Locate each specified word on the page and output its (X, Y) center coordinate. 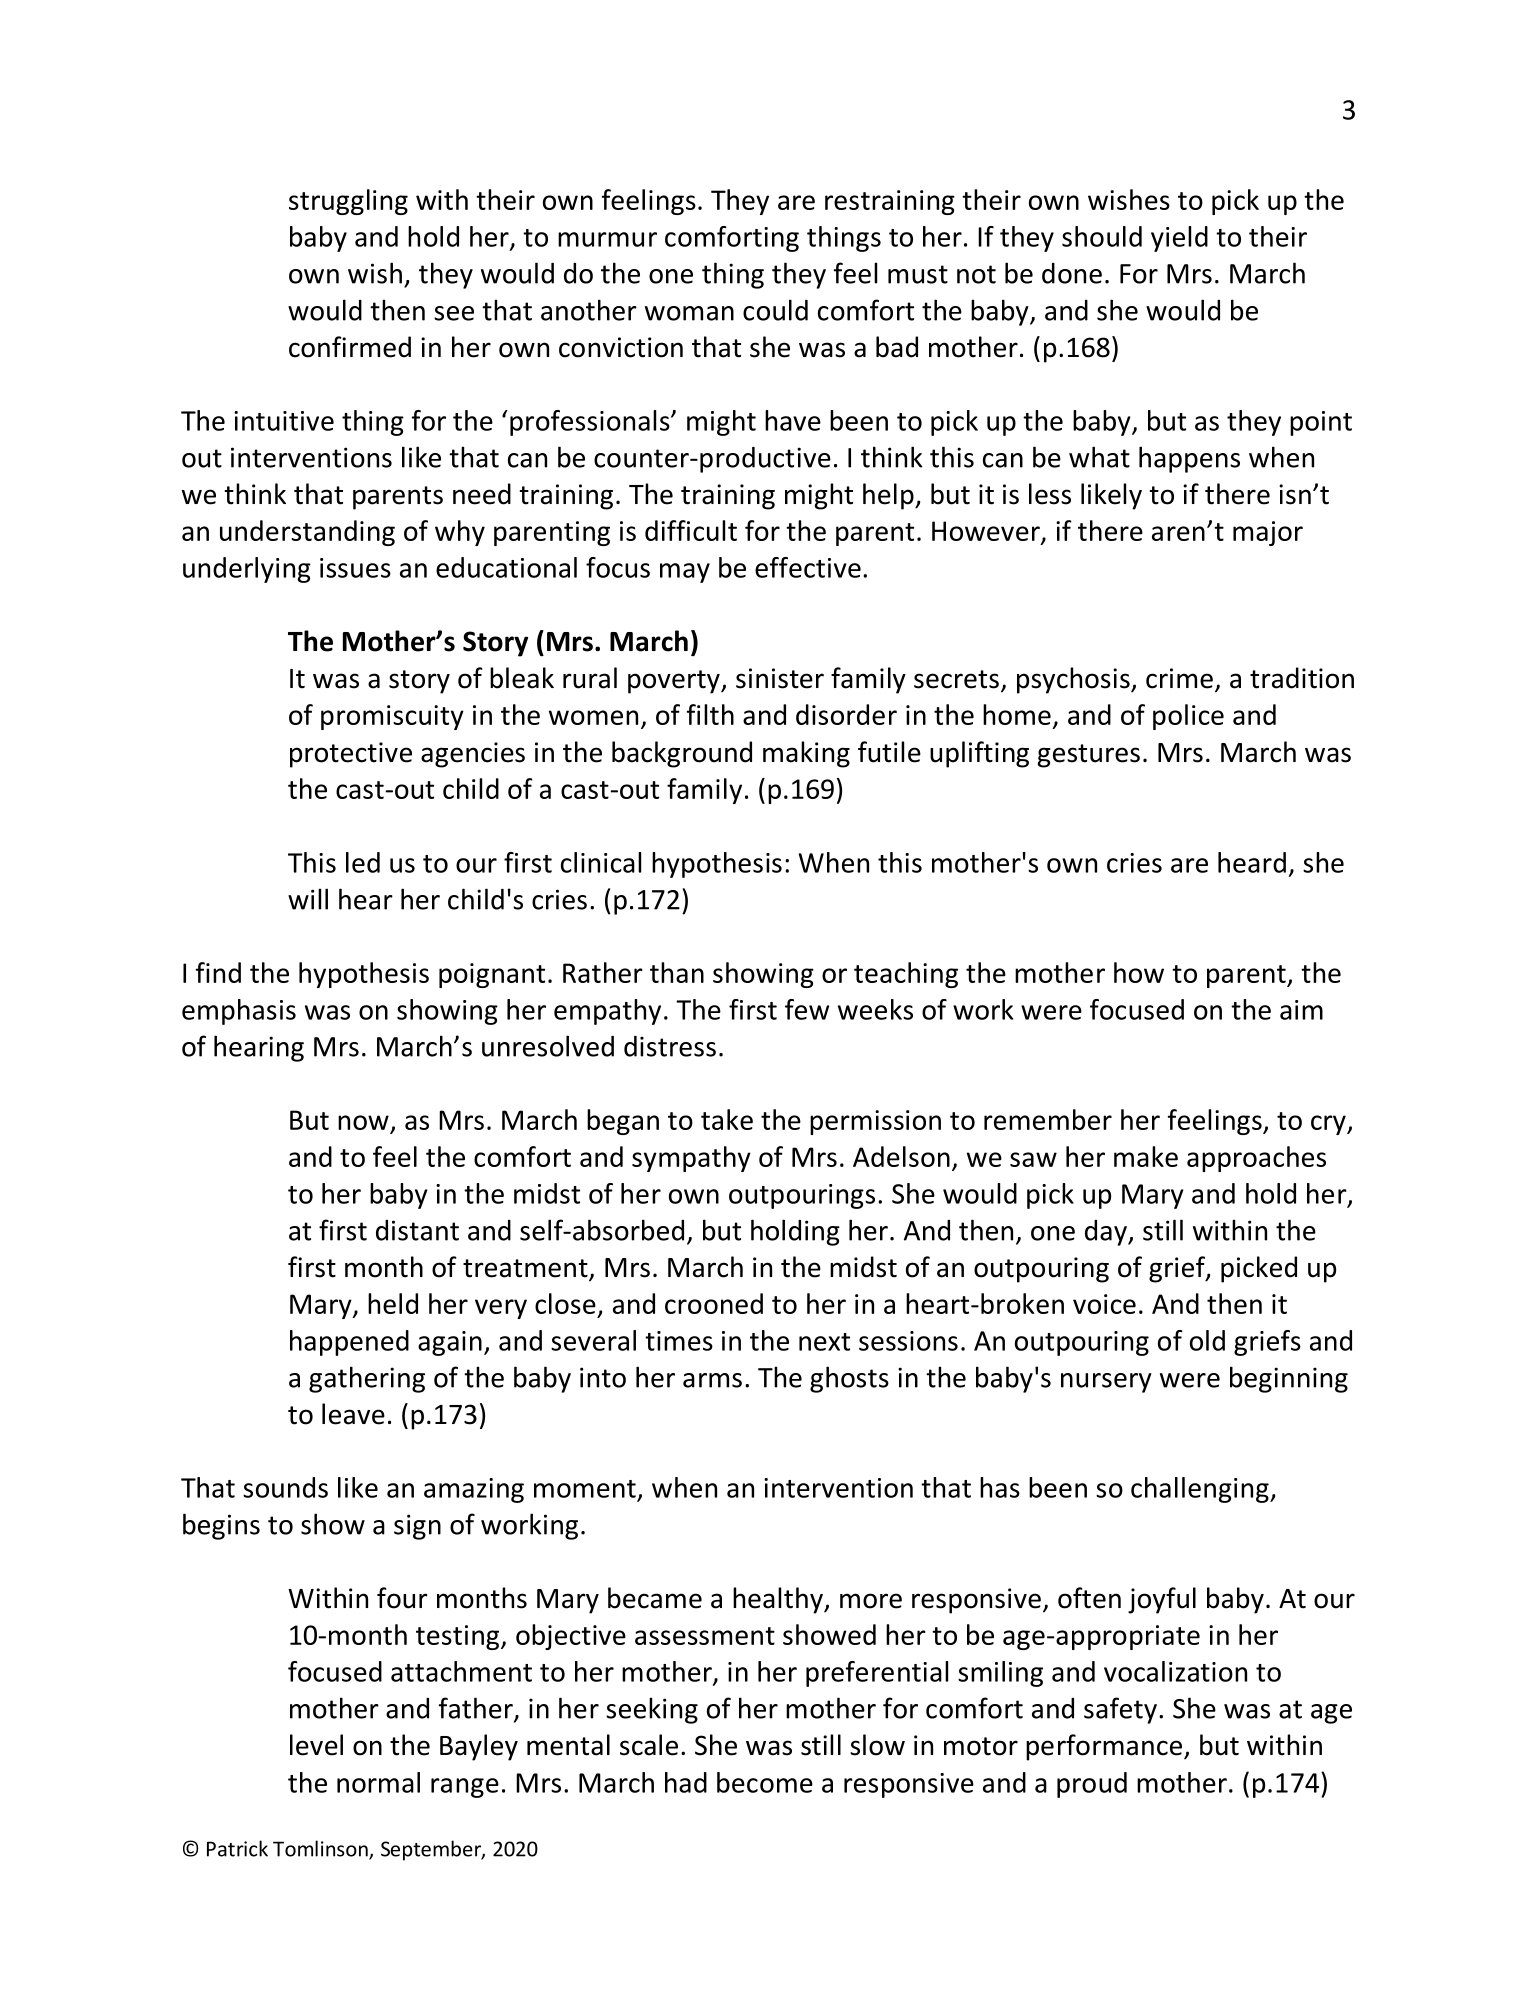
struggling (348, 202)
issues (355, 568)
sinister (780, 678)
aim (1301, 1010)
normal (378, 1782)
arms (712, 1380)
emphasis (239, 1012)
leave (353, 1414)
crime (1179, 678)
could (775, 310)
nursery (1106, 1383)
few (807, 1009)
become (765, 1782)
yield (1179, 239)
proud (1092, 1785)
